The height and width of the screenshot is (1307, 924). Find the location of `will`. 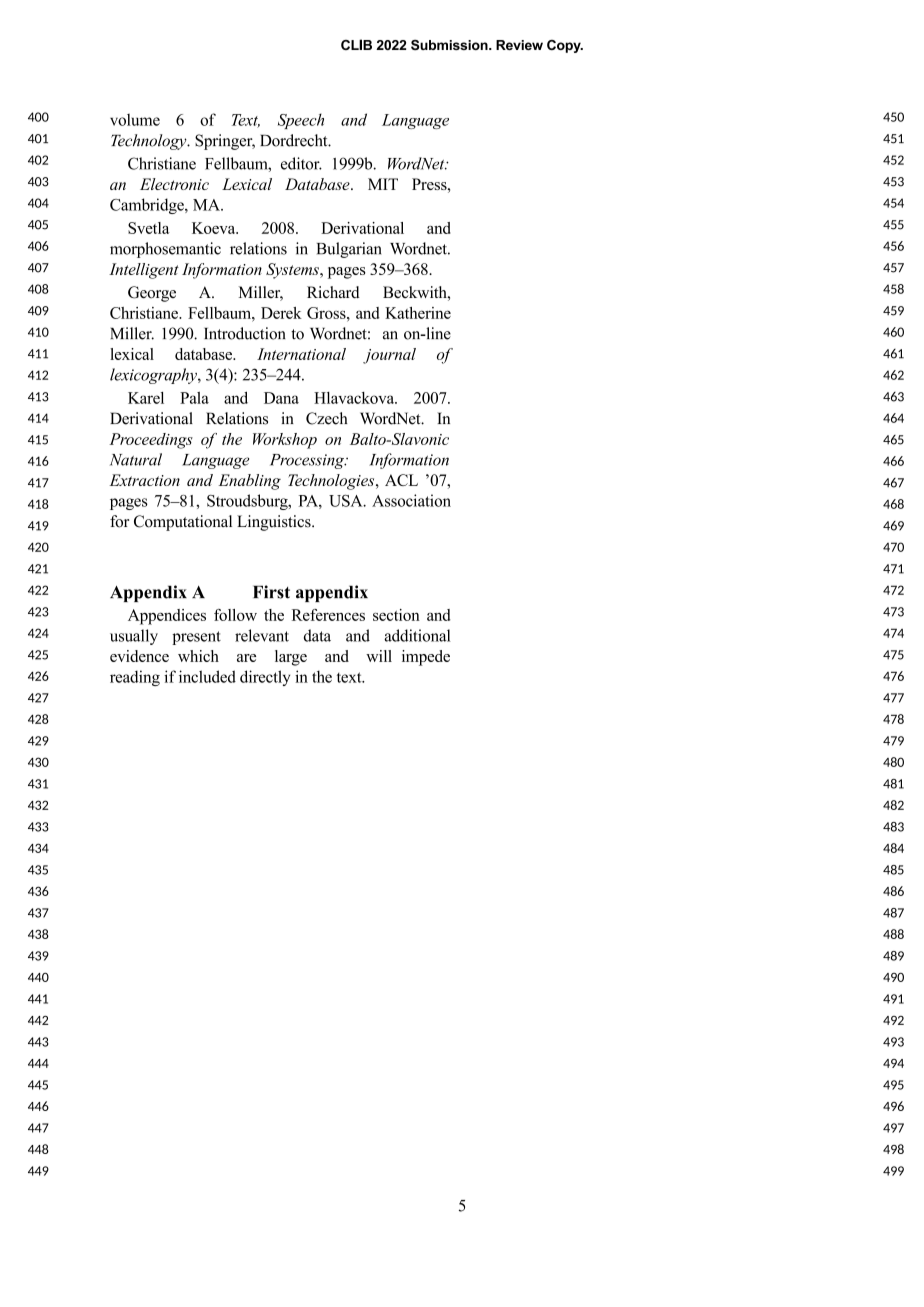

will is located at coordinates (379, 656).
